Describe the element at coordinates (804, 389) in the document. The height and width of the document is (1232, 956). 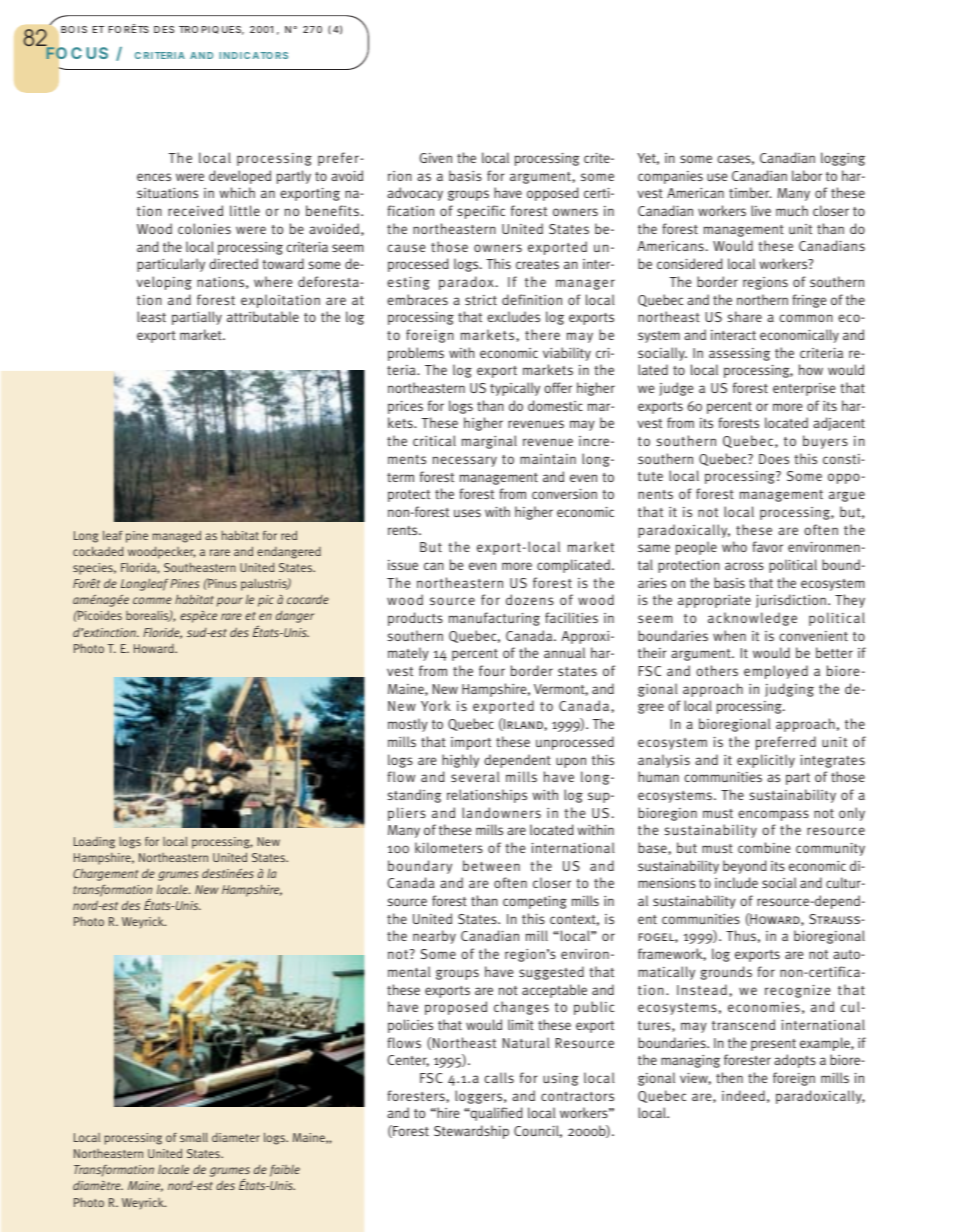
I see `enterprise` at that location.
